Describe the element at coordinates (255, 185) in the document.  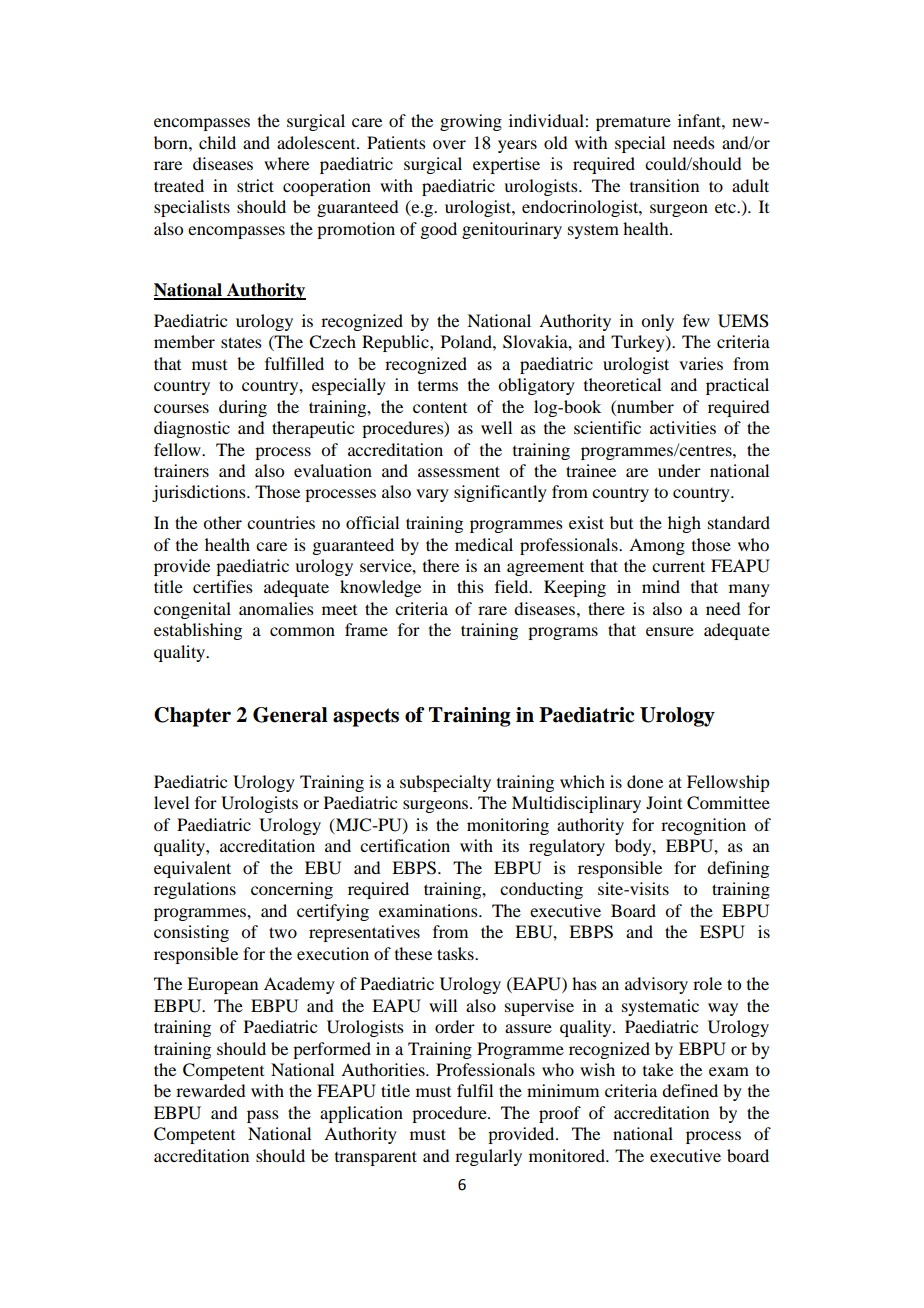
I see `strict` at that location.
